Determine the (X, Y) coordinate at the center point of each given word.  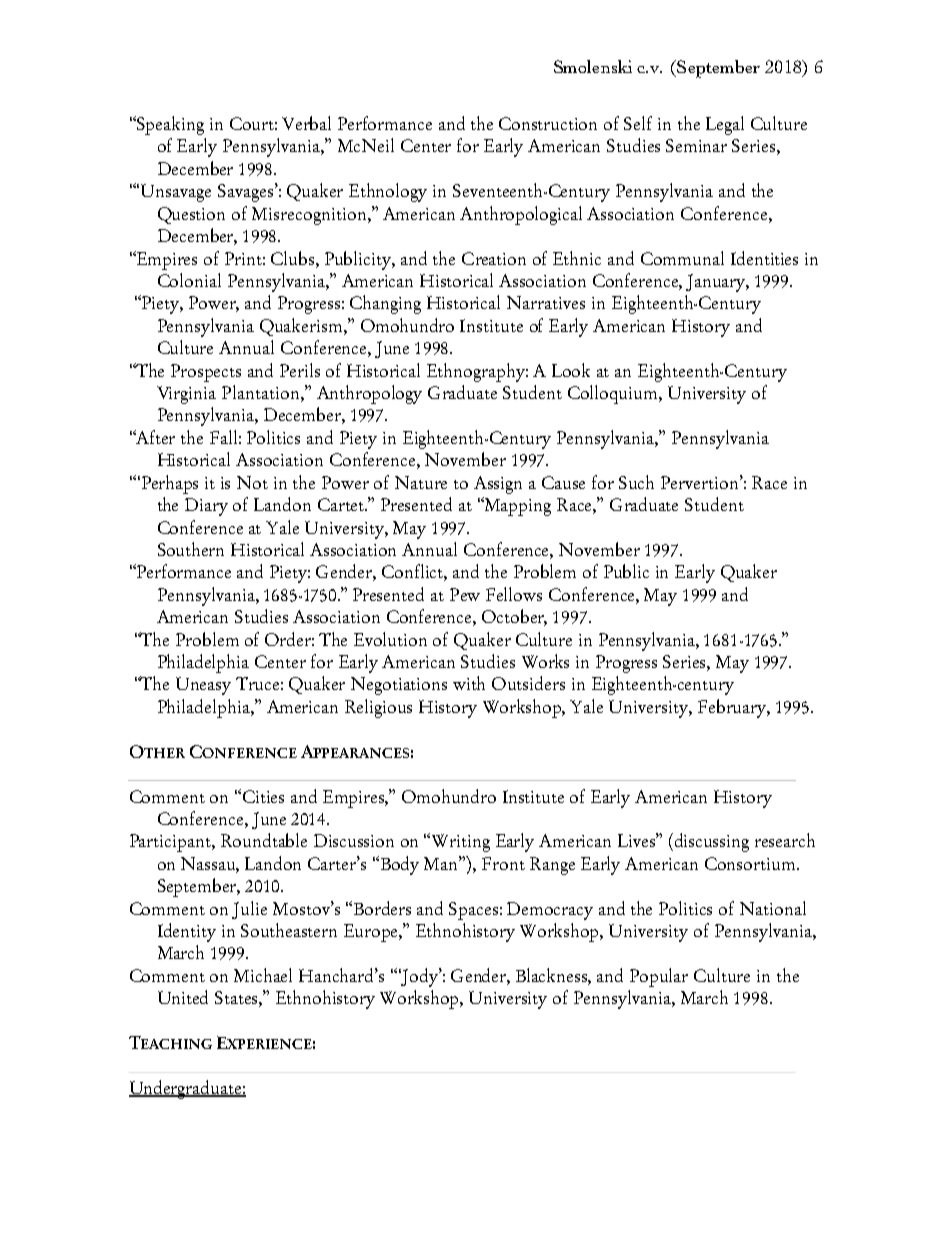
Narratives (546, 302)
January (717, 283)
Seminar (696, 145)
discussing (712, 842)
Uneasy (203, 686)
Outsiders (528, 683)
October (514, 617)
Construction (548, 123)
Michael (263, 975)
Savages (247, 192)
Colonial (189, 280)
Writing (461, 843)
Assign (498, 485)
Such (636, 482)
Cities (263, 796)
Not (252, 482)
